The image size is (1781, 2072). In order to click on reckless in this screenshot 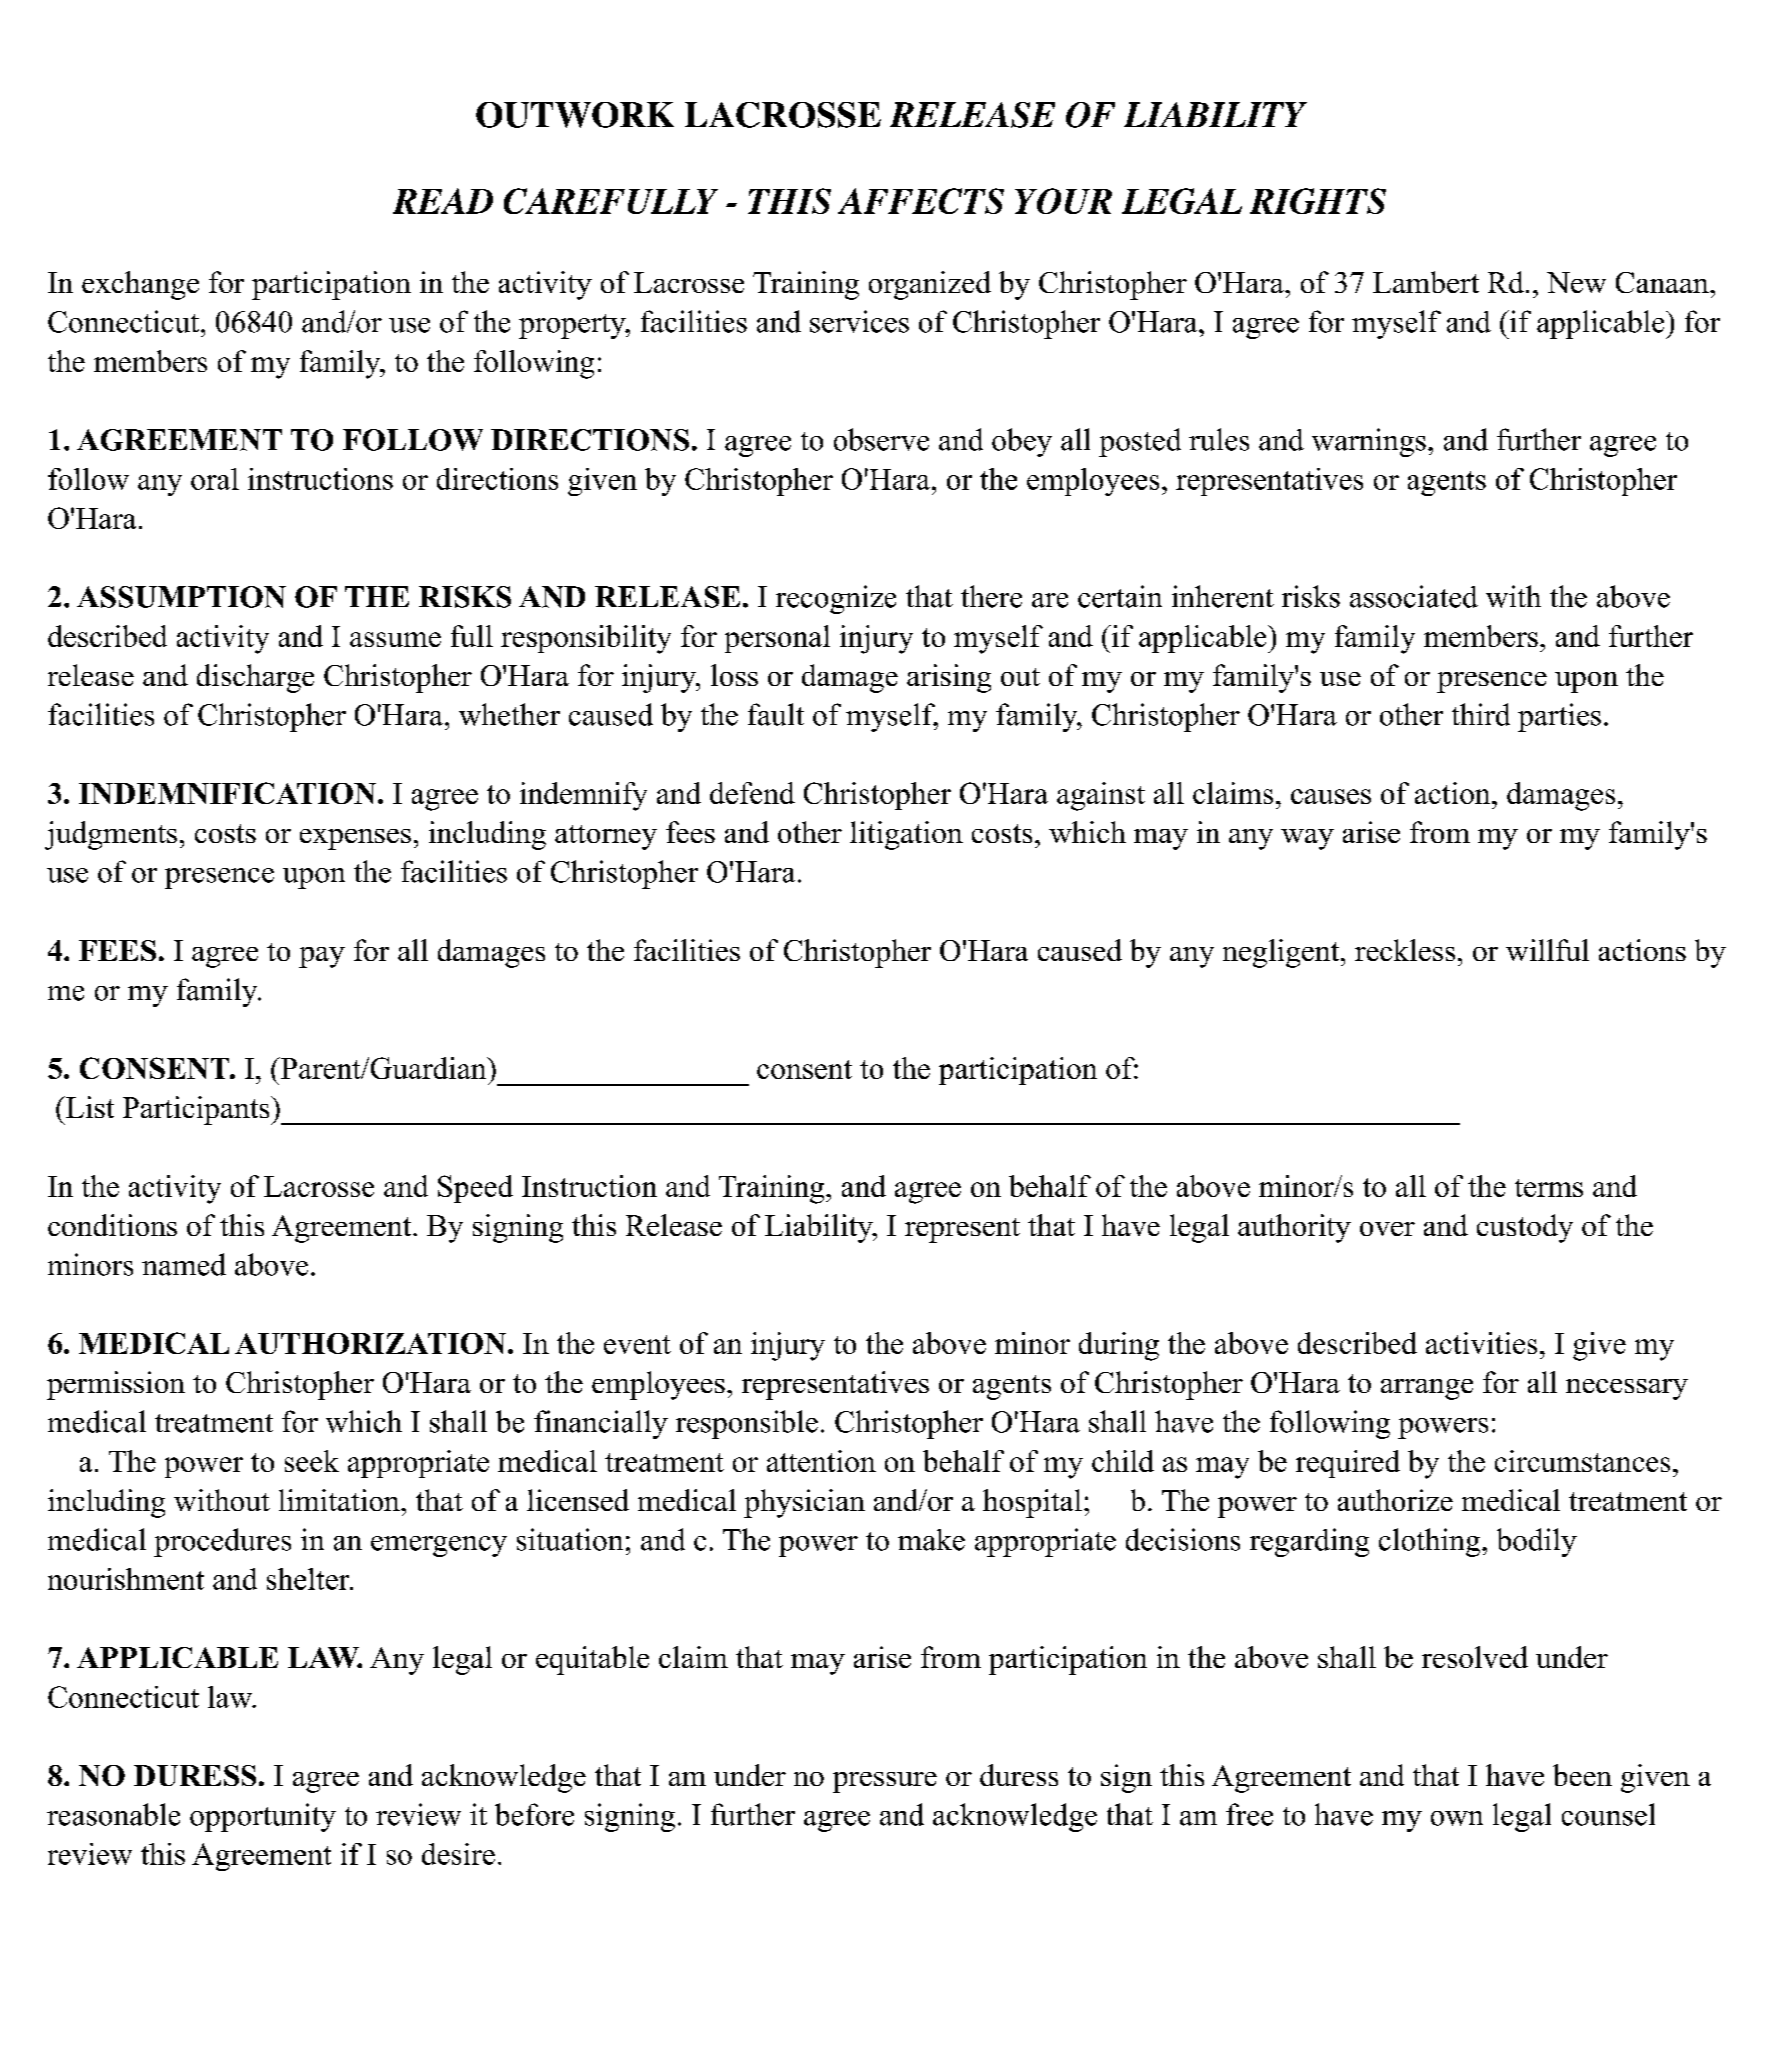, I will do `click(1405, 950)`.
